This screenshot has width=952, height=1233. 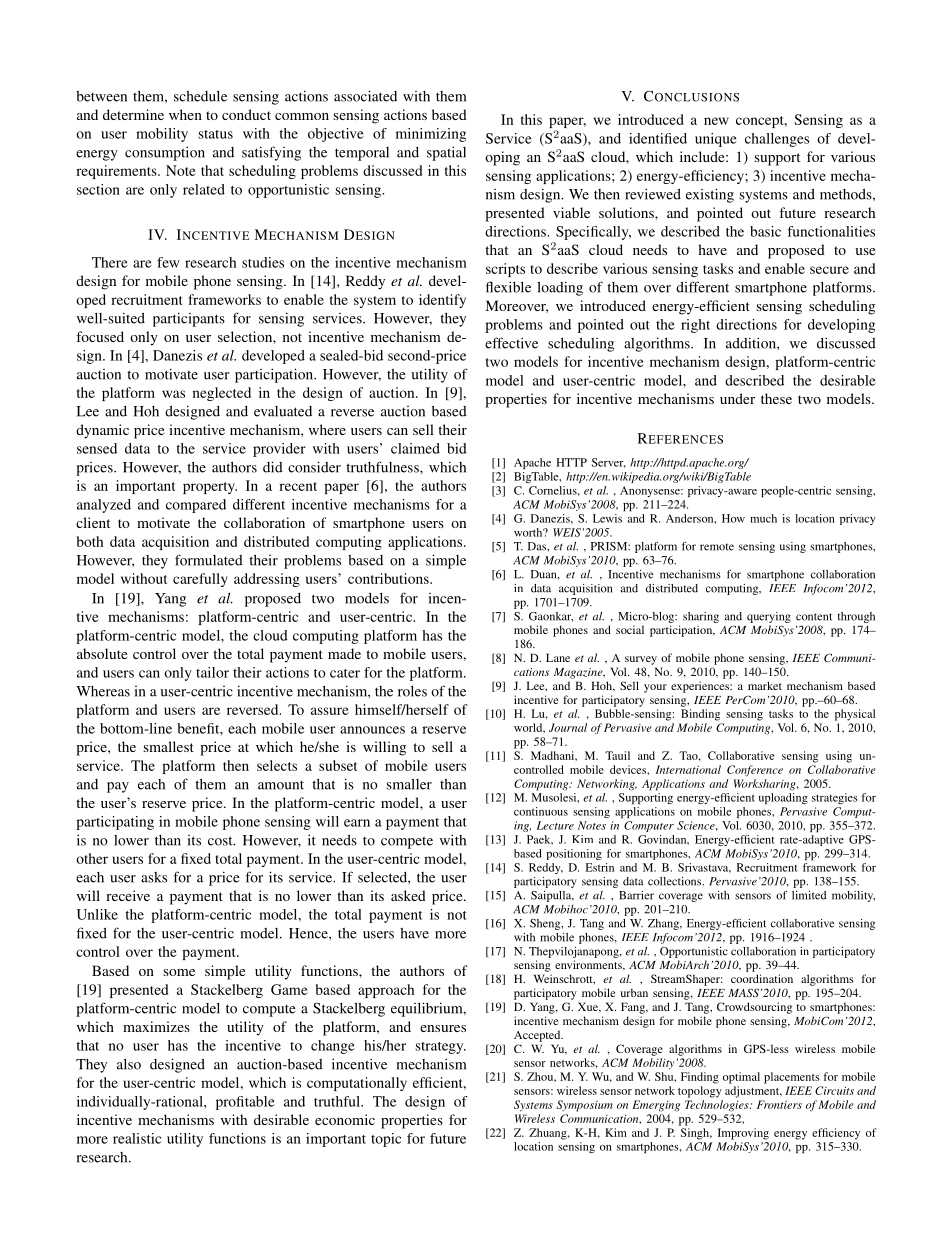 I want to click on minimizing, so click(x=431, y=135).
